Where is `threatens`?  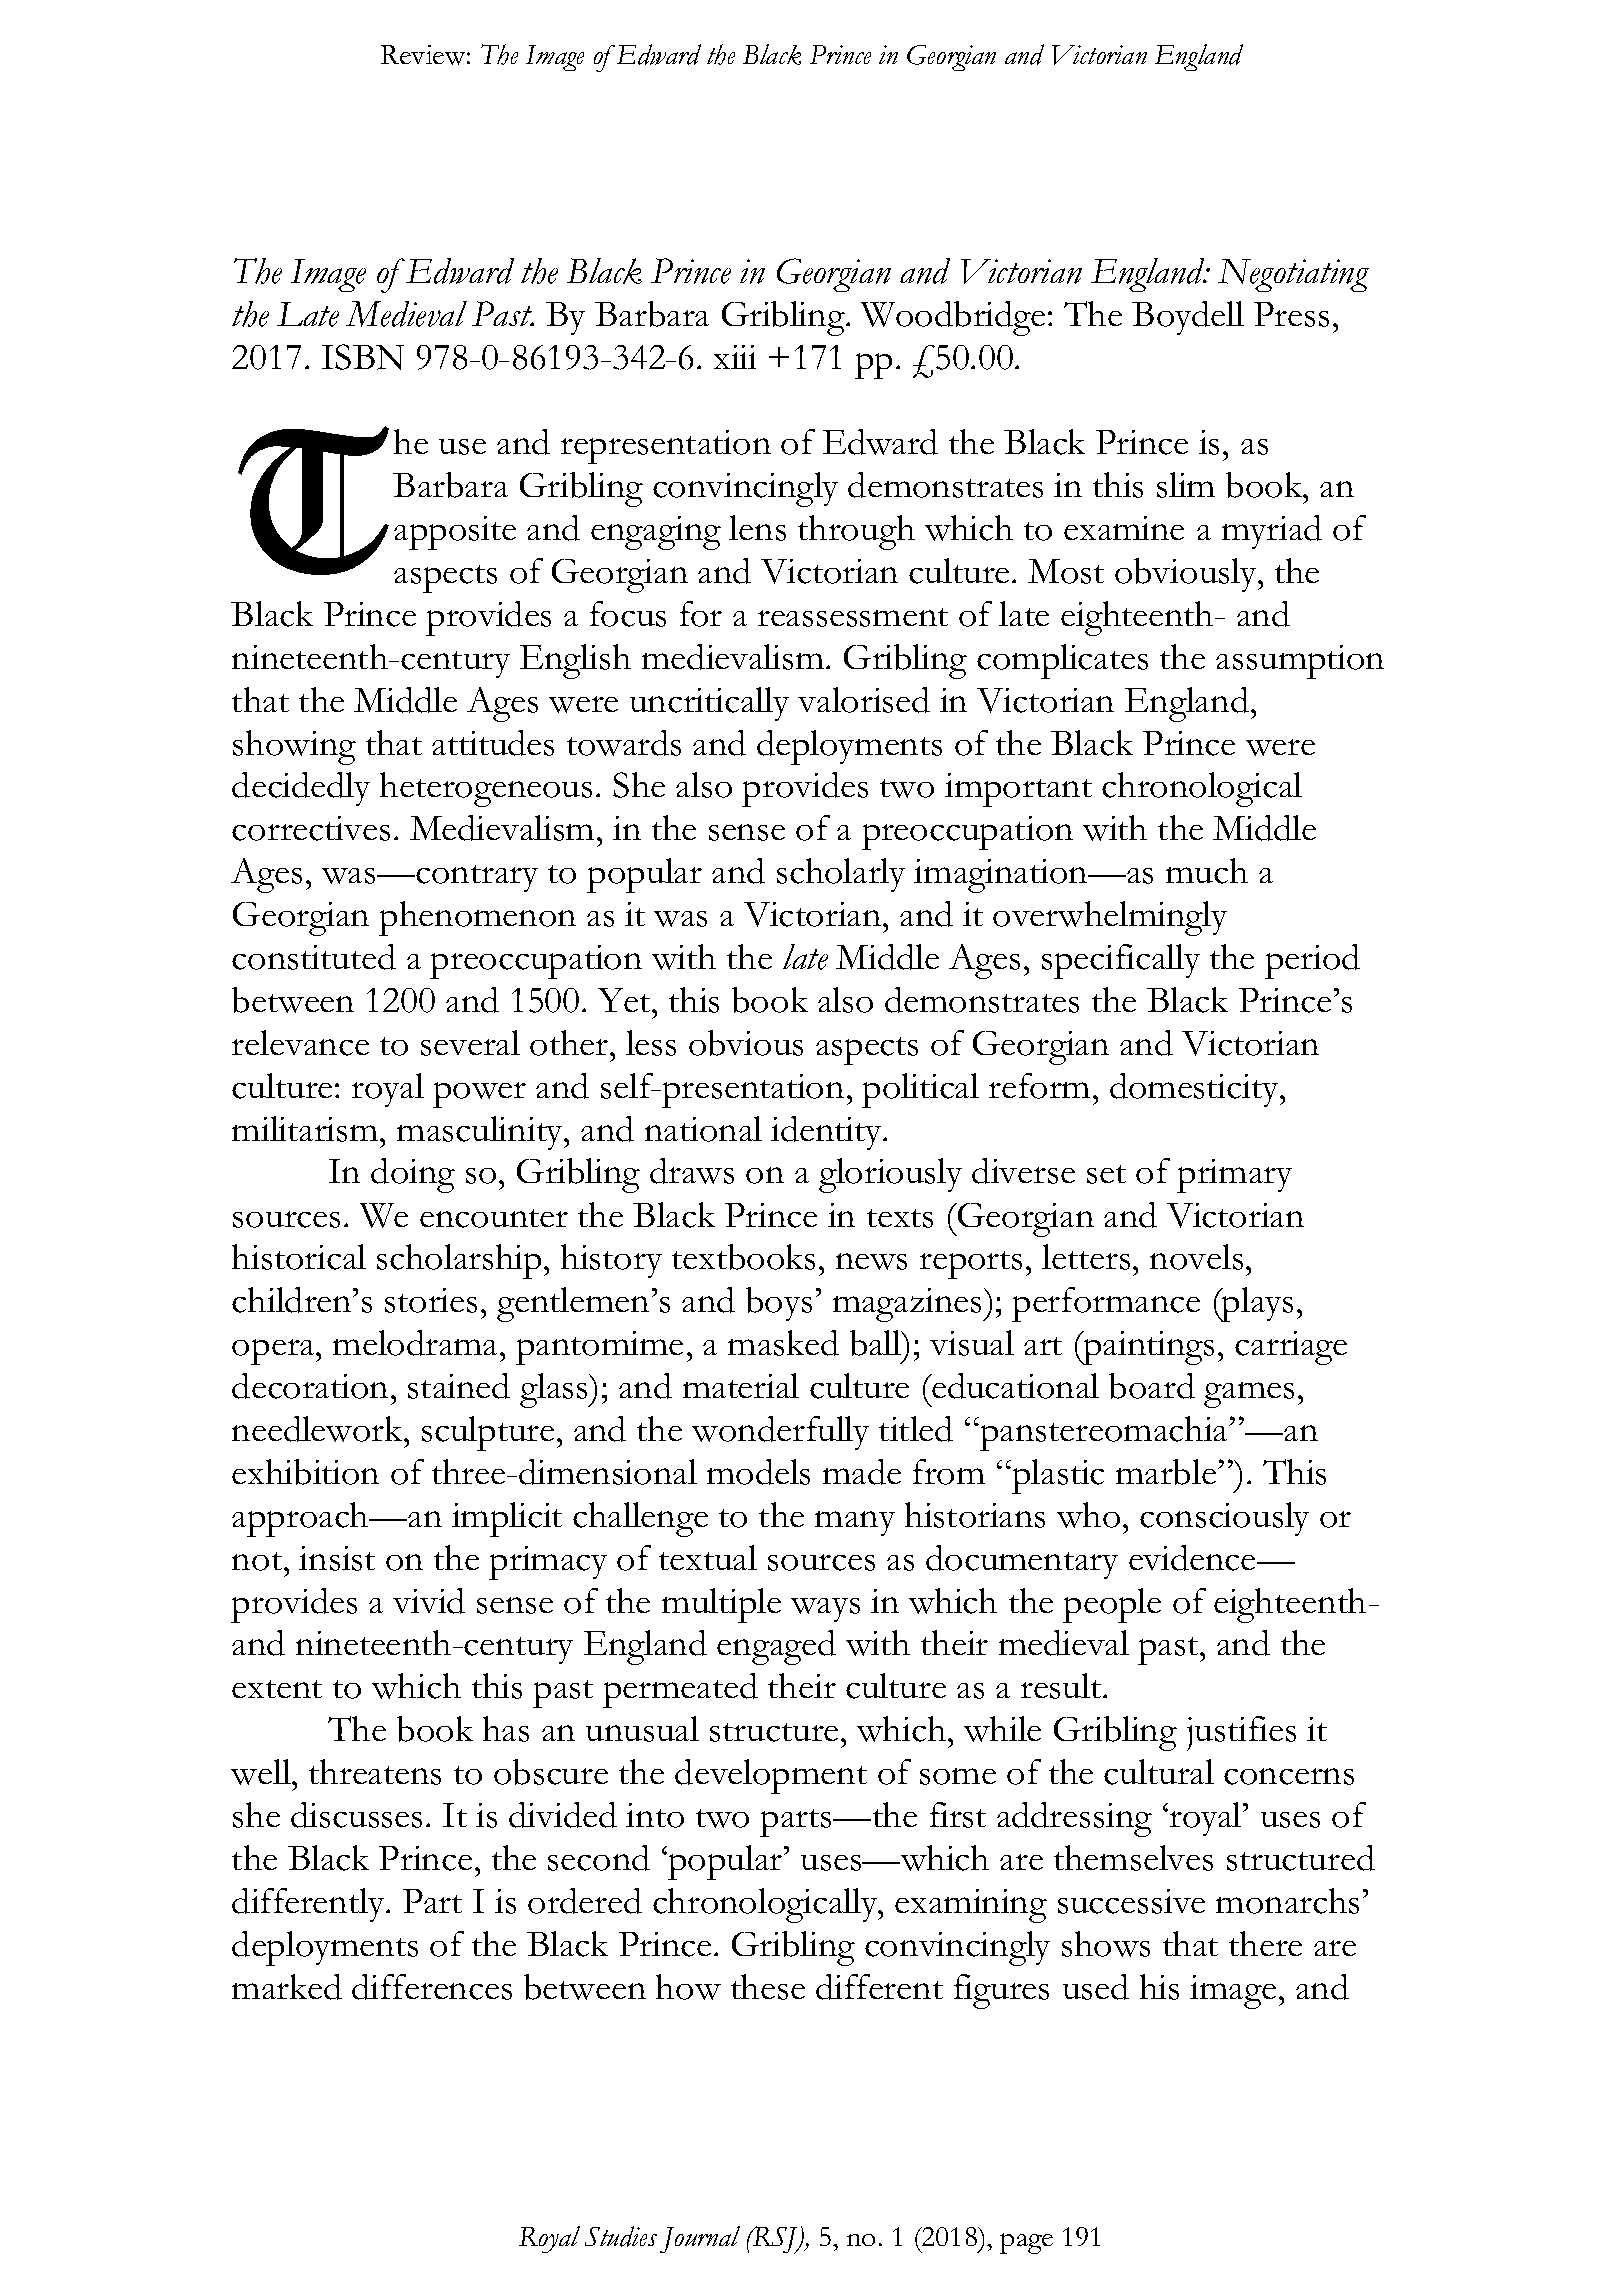 threatens is located at coordinates (375, 1772).
